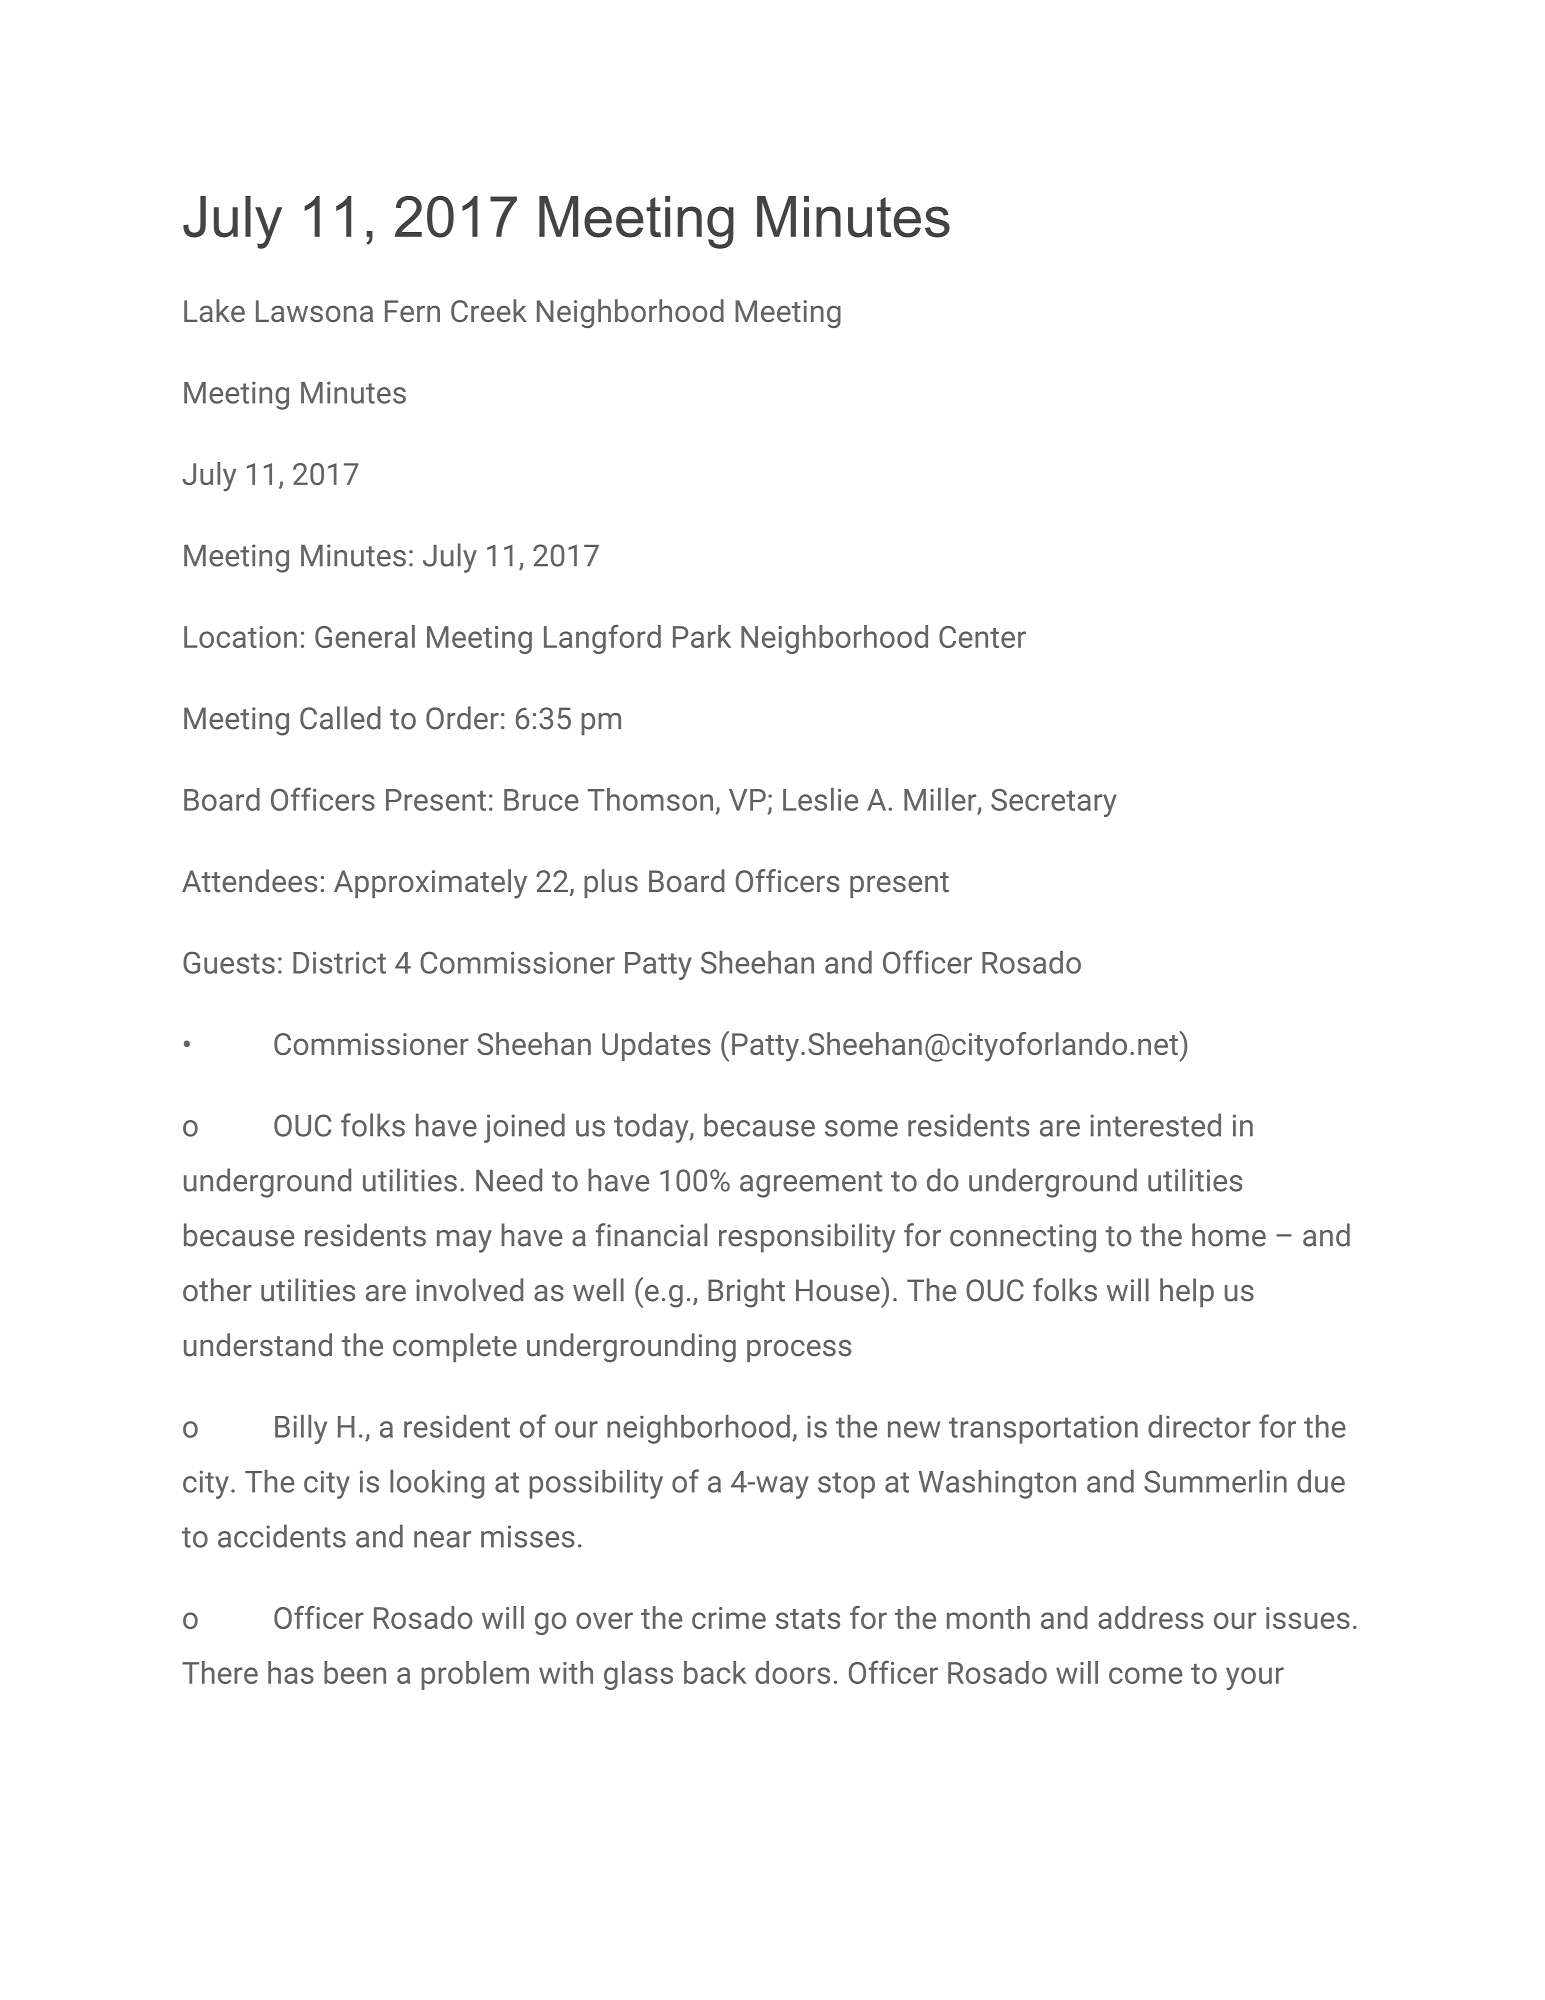 The image size is (1545, 2000). What do you see at coordinates (820, 799) in the screenshot?
I see `Leslie` at bounding box center [820, 799].
